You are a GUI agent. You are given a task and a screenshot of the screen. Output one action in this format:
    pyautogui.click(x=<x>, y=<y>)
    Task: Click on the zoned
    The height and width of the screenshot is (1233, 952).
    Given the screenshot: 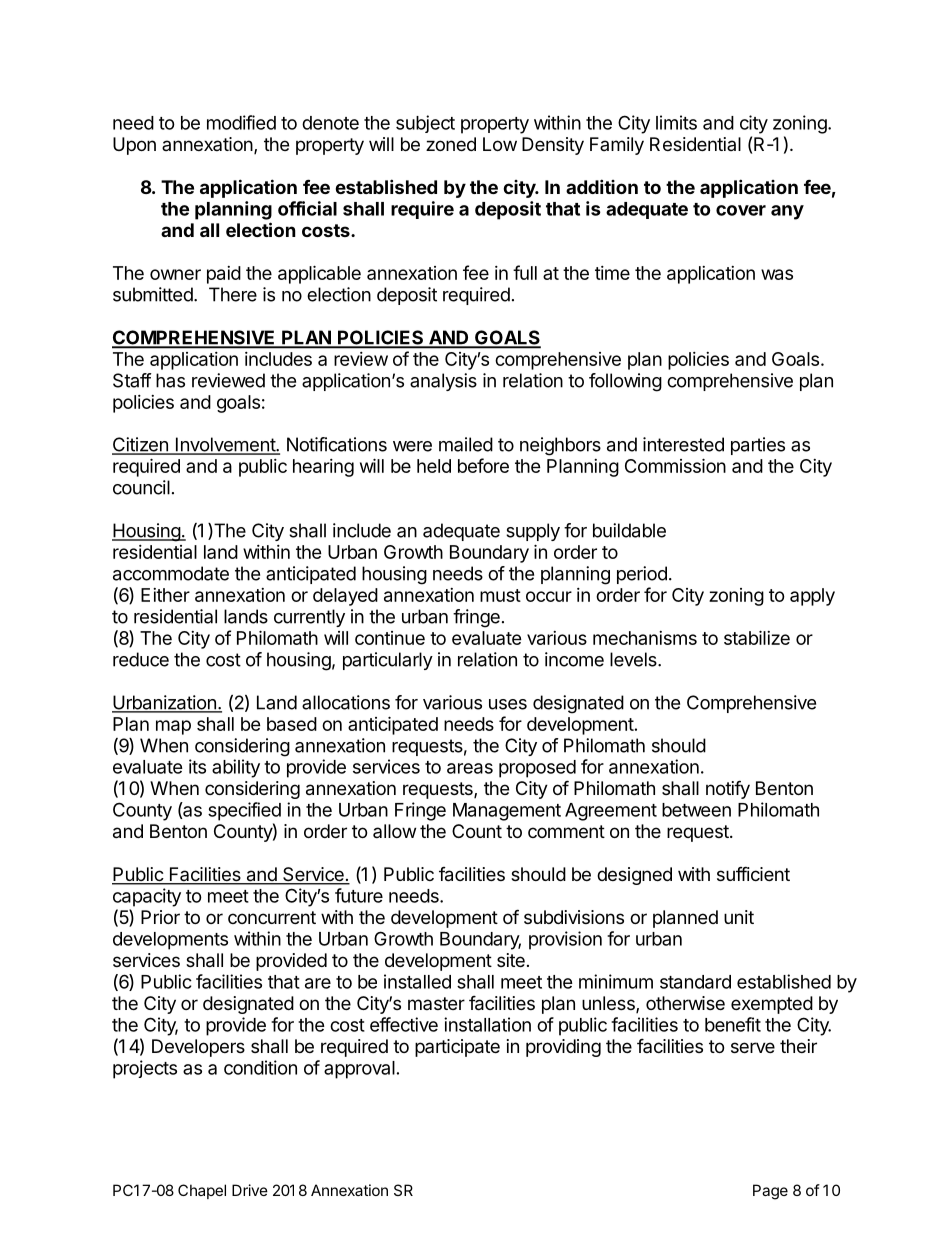 What is the action you would take?
    pyautogui.click(x=451, y=144)
